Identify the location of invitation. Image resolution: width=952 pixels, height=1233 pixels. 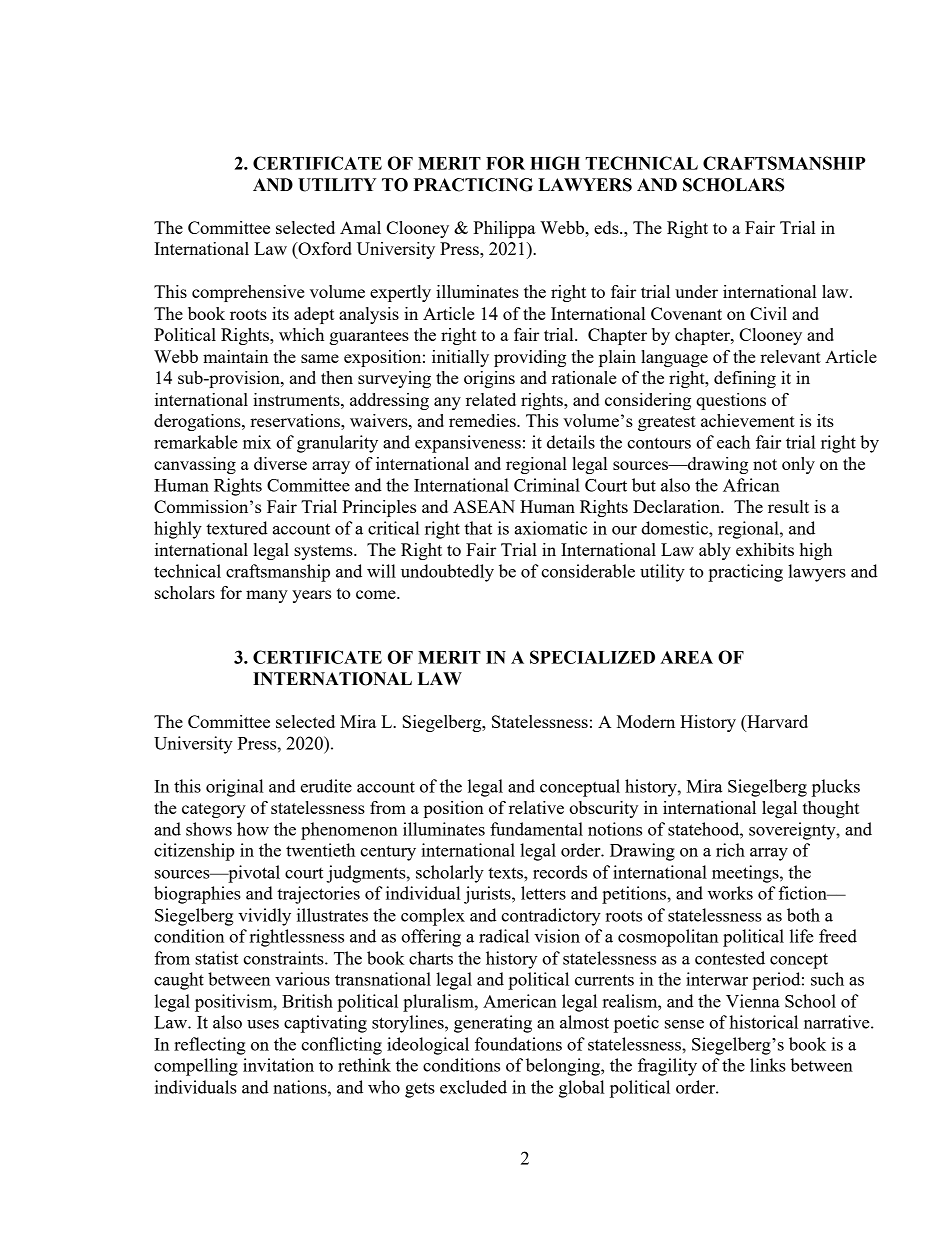
(278, 1065).
